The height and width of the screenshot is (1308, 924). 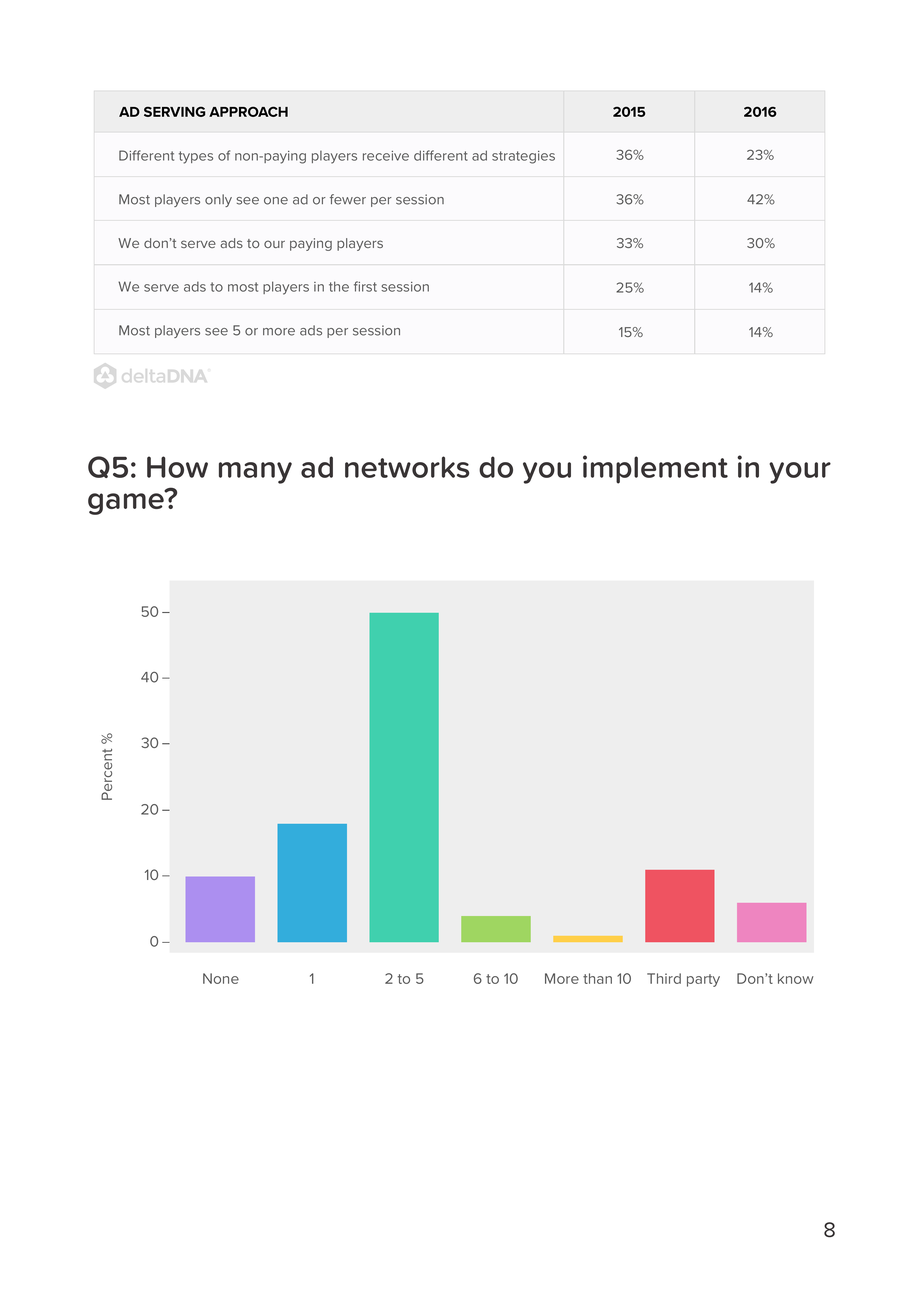 I want to click on implement, so click(x=655, y=469).
